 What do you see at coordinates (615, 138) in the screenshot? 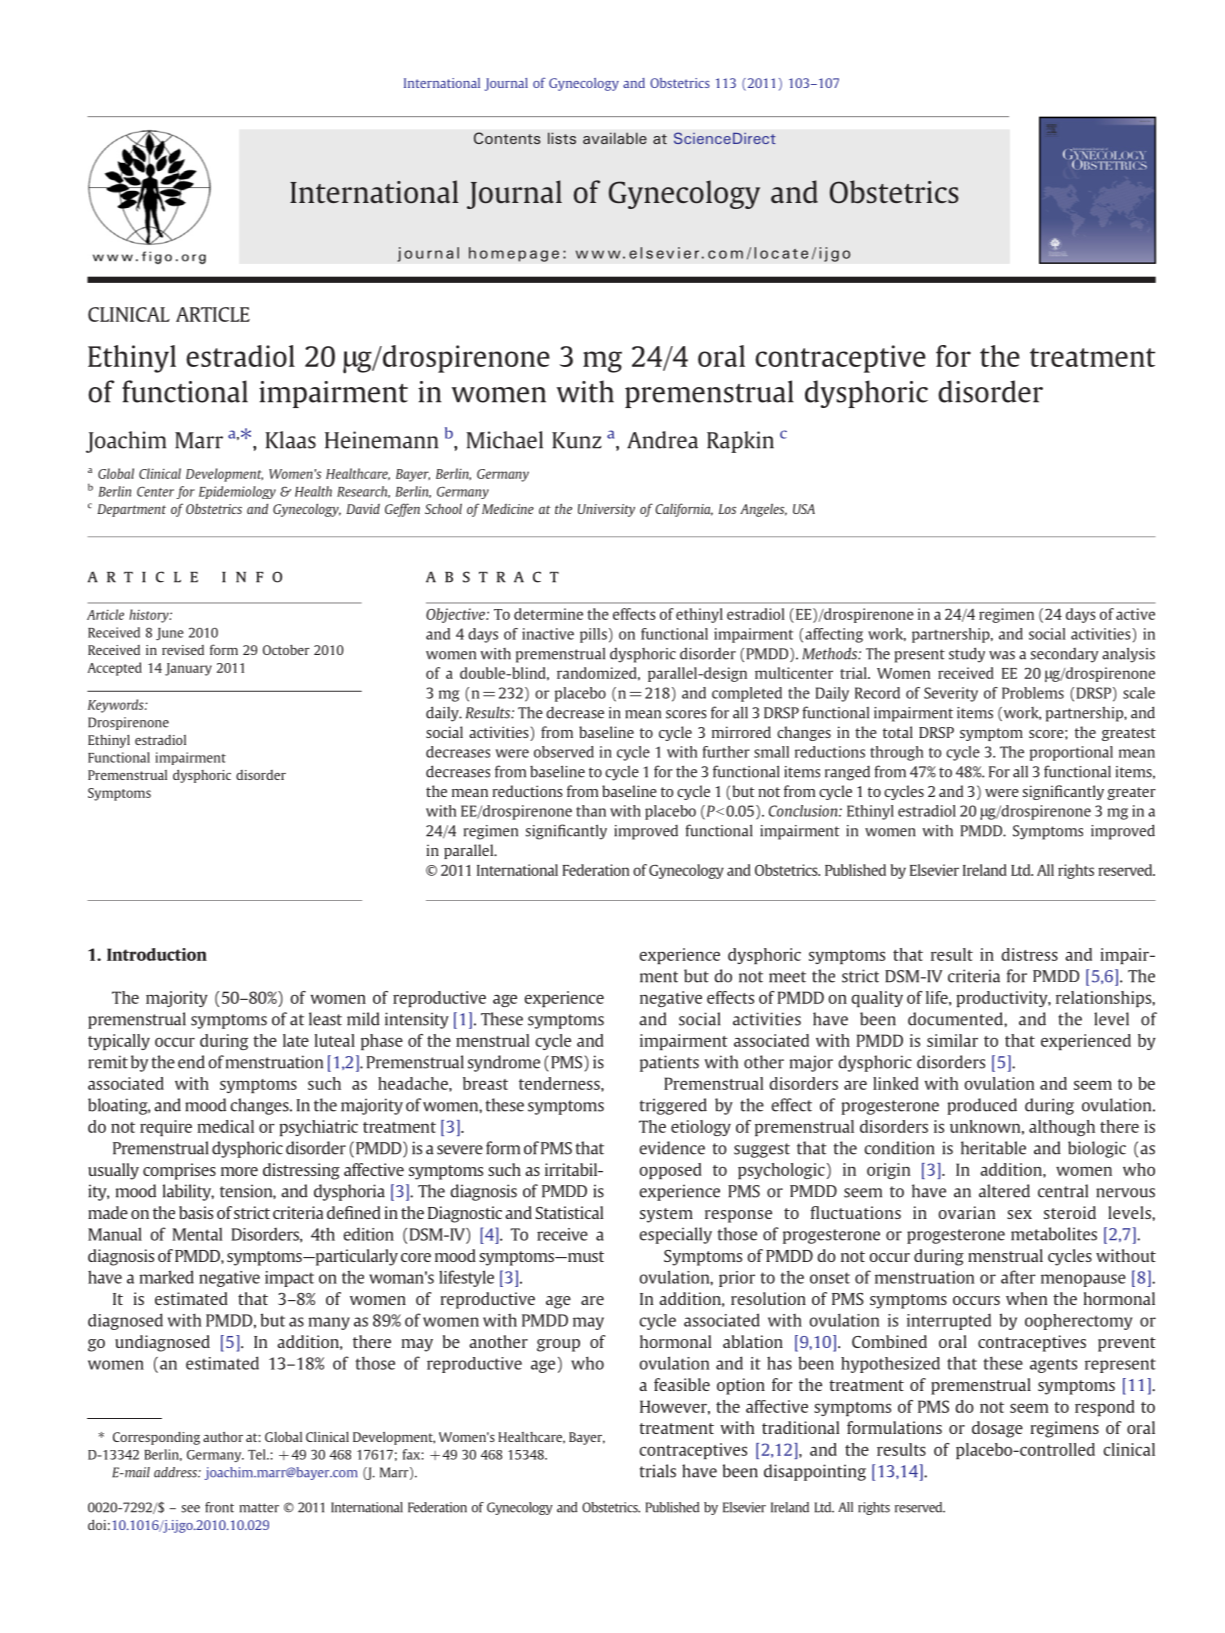
I see `available` at bounding box center [615, 138].
